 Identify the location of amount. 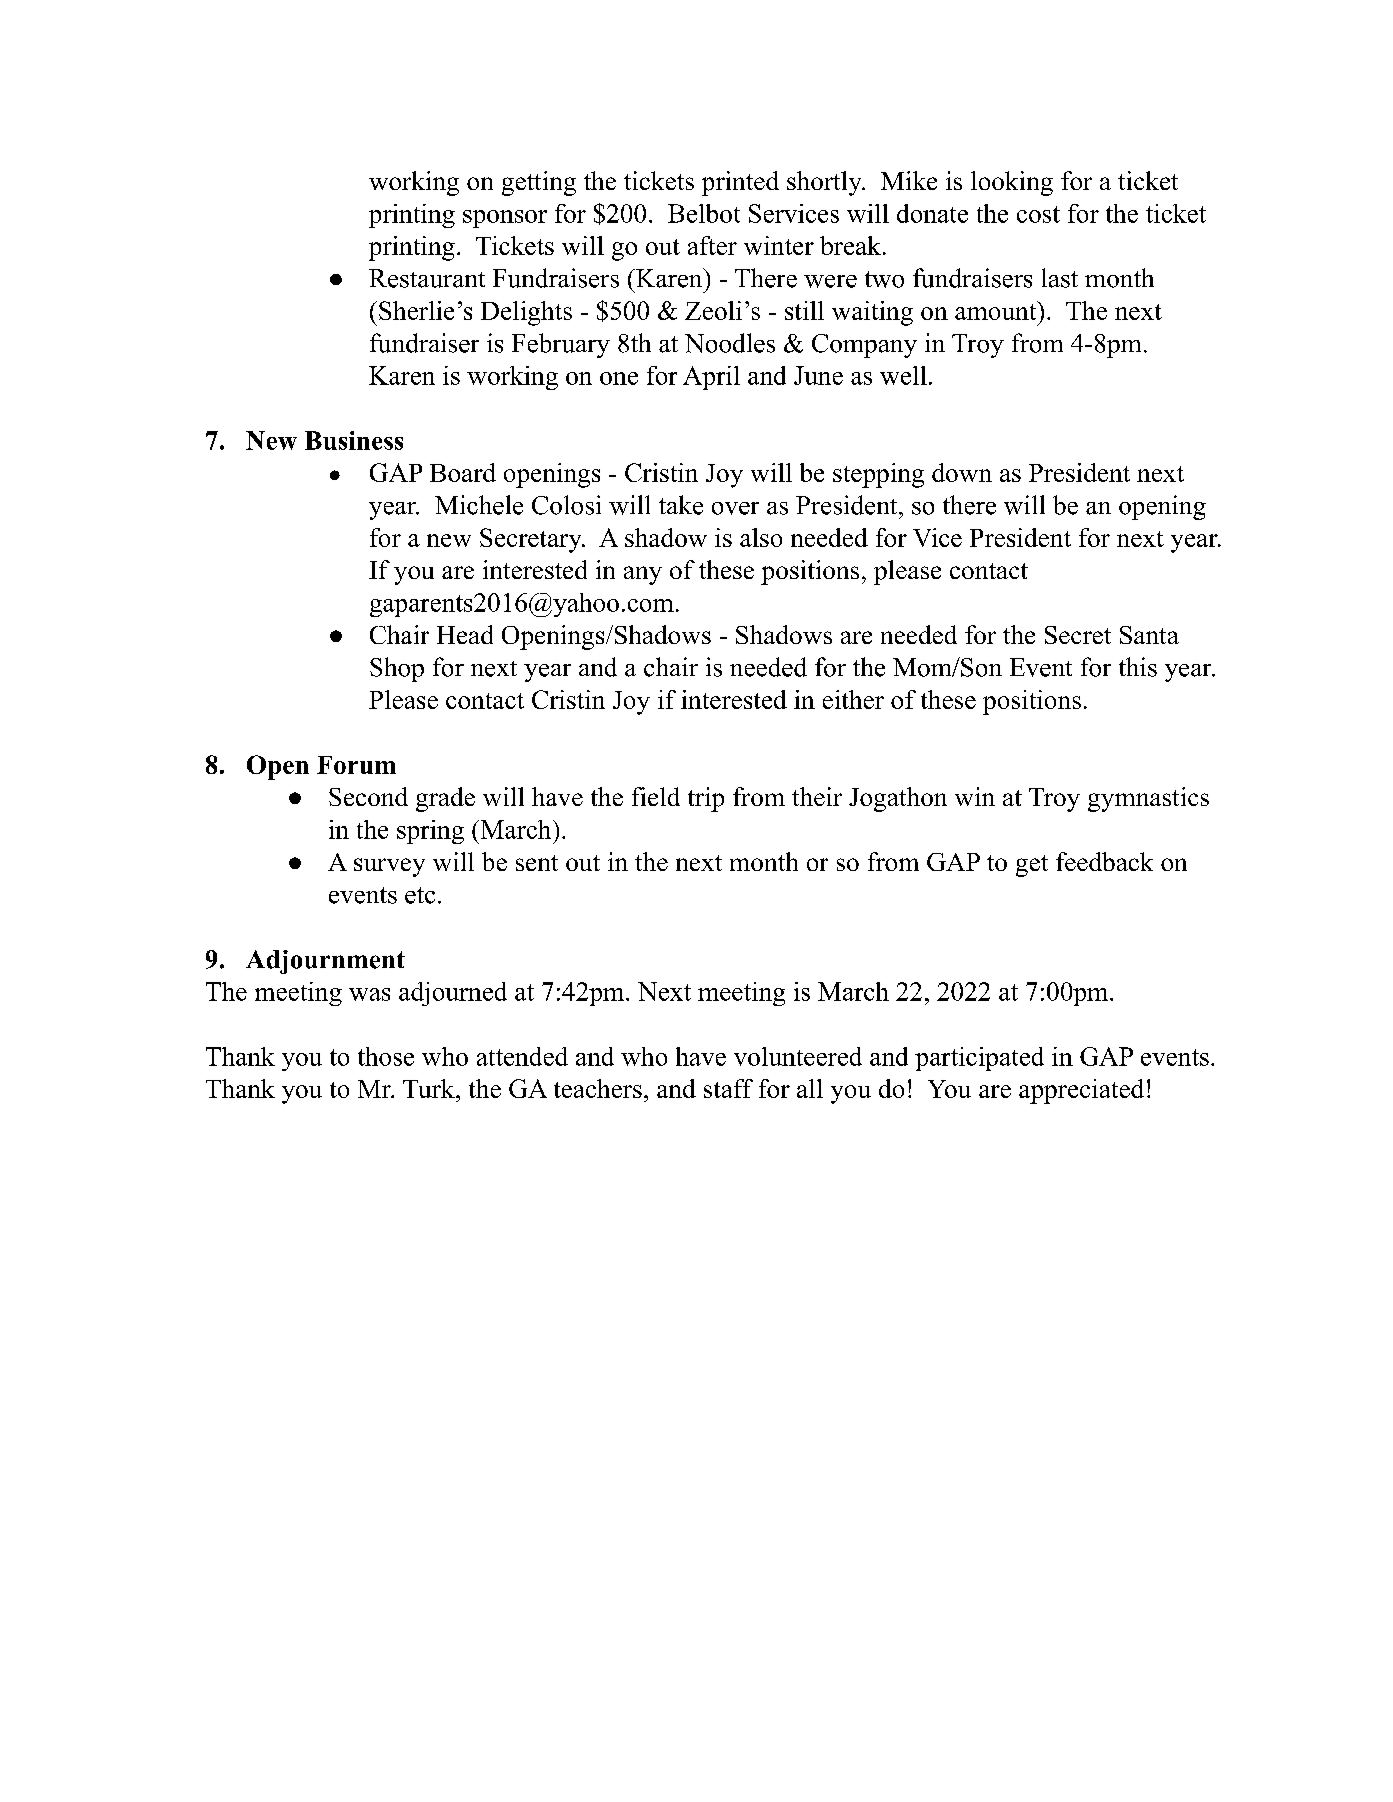
(997, 310).
